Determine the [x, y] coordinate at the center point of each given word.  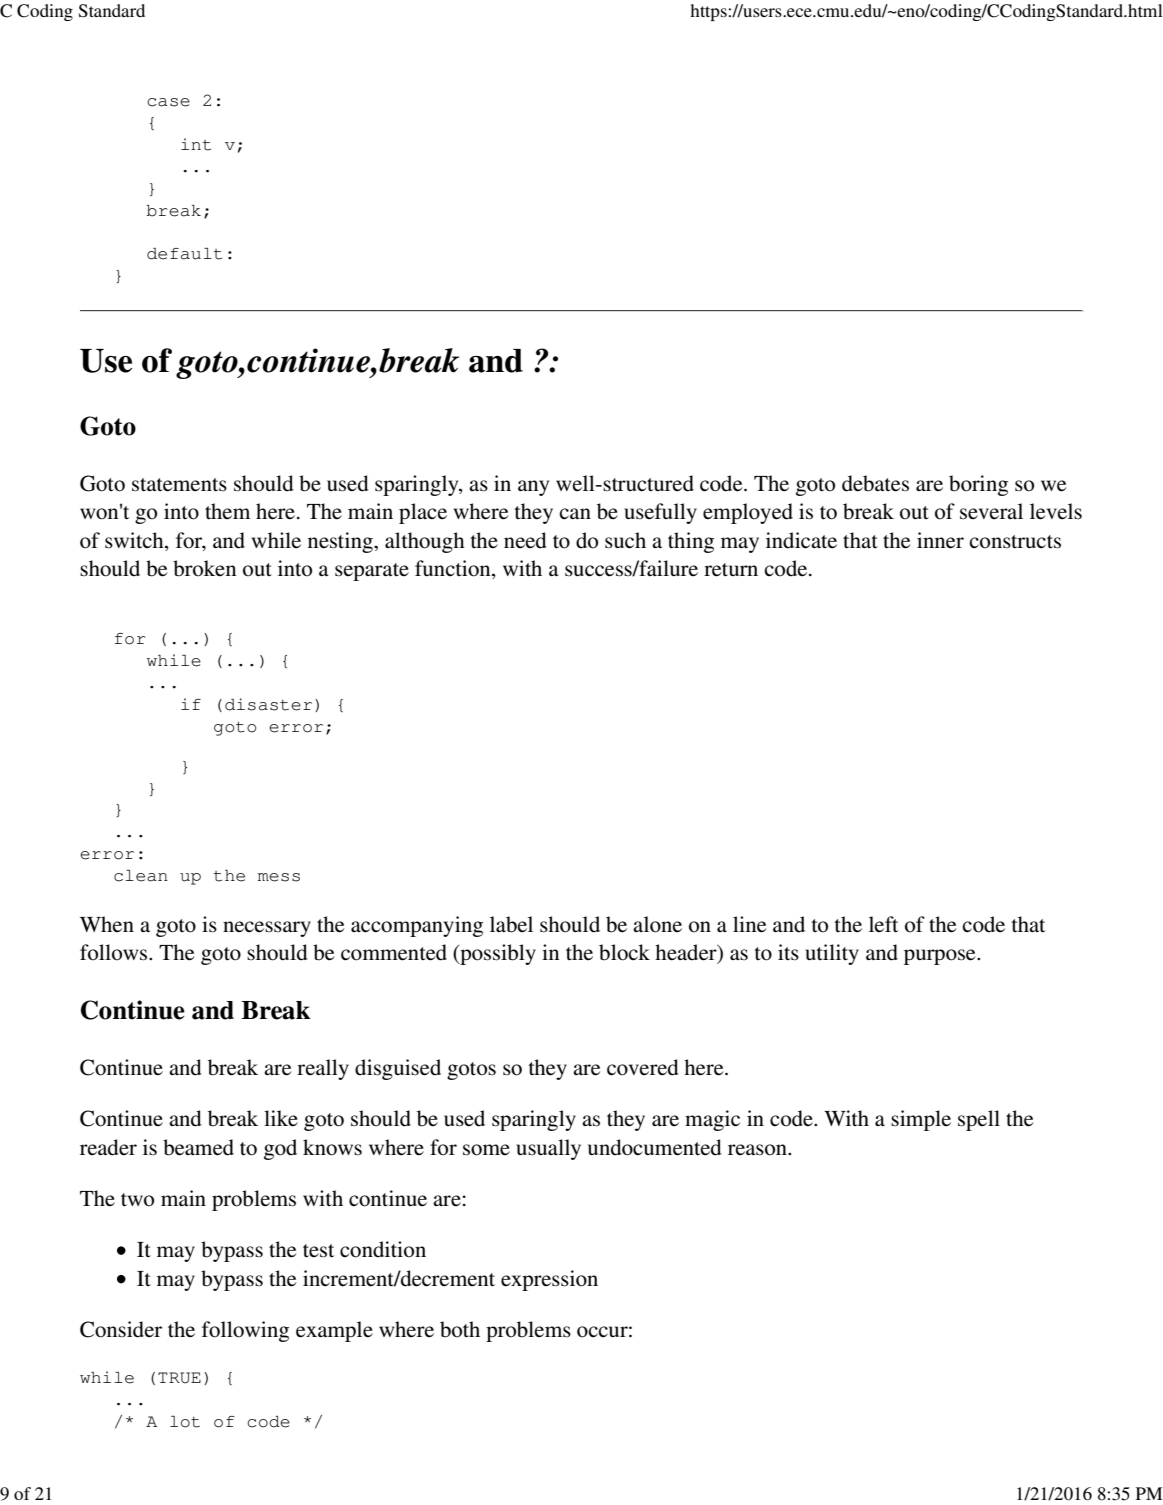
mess [279, 877]
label [511, 924]
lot [185, 1422]
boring [978, 485]
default [184, 254]
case [168, 102]
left [883, 924]
